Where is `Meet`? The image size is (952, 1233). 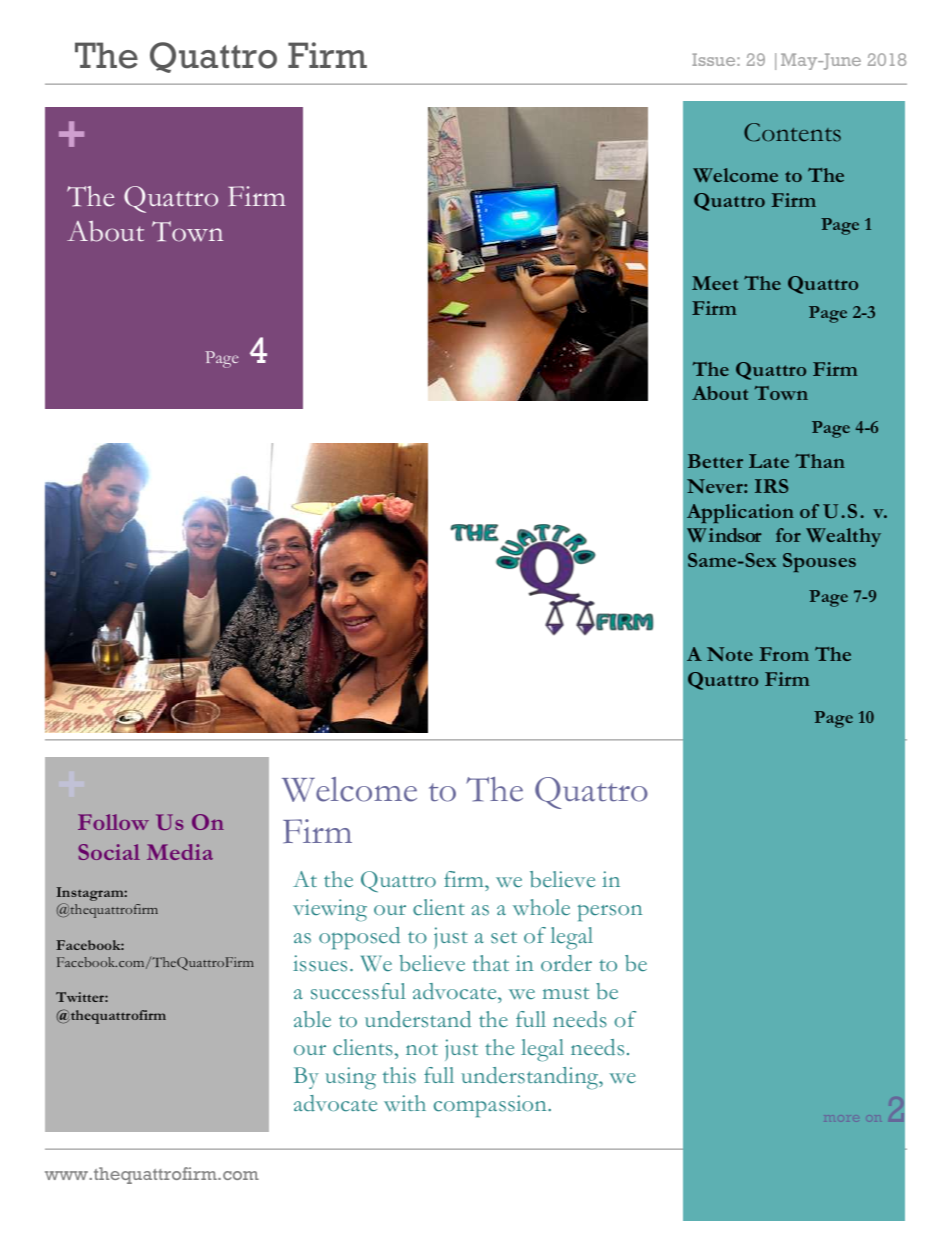
Meet is located at coordinates (715, 283).
